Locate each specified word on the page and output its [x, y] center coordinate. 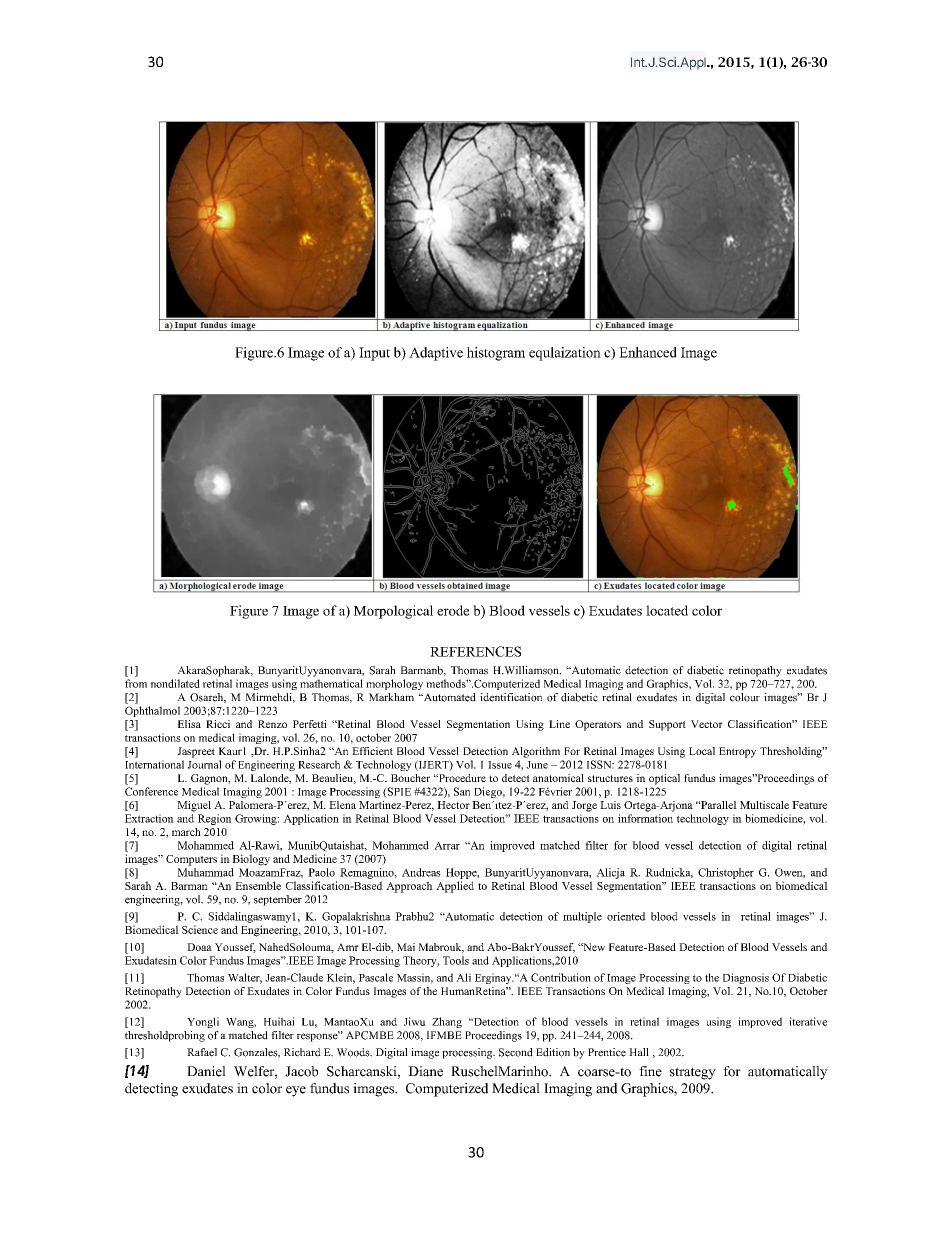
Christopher [726, 873]
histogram [496, 354]
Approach [409, 887]
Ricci [218, 724]
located [667, 610]
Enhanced [648, 352]
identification [511, 697]
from [136, 683]
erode [453, 610]
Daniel [206, 1071]
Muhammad [205, 872]
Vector [707, 724]
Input [374, 354]
